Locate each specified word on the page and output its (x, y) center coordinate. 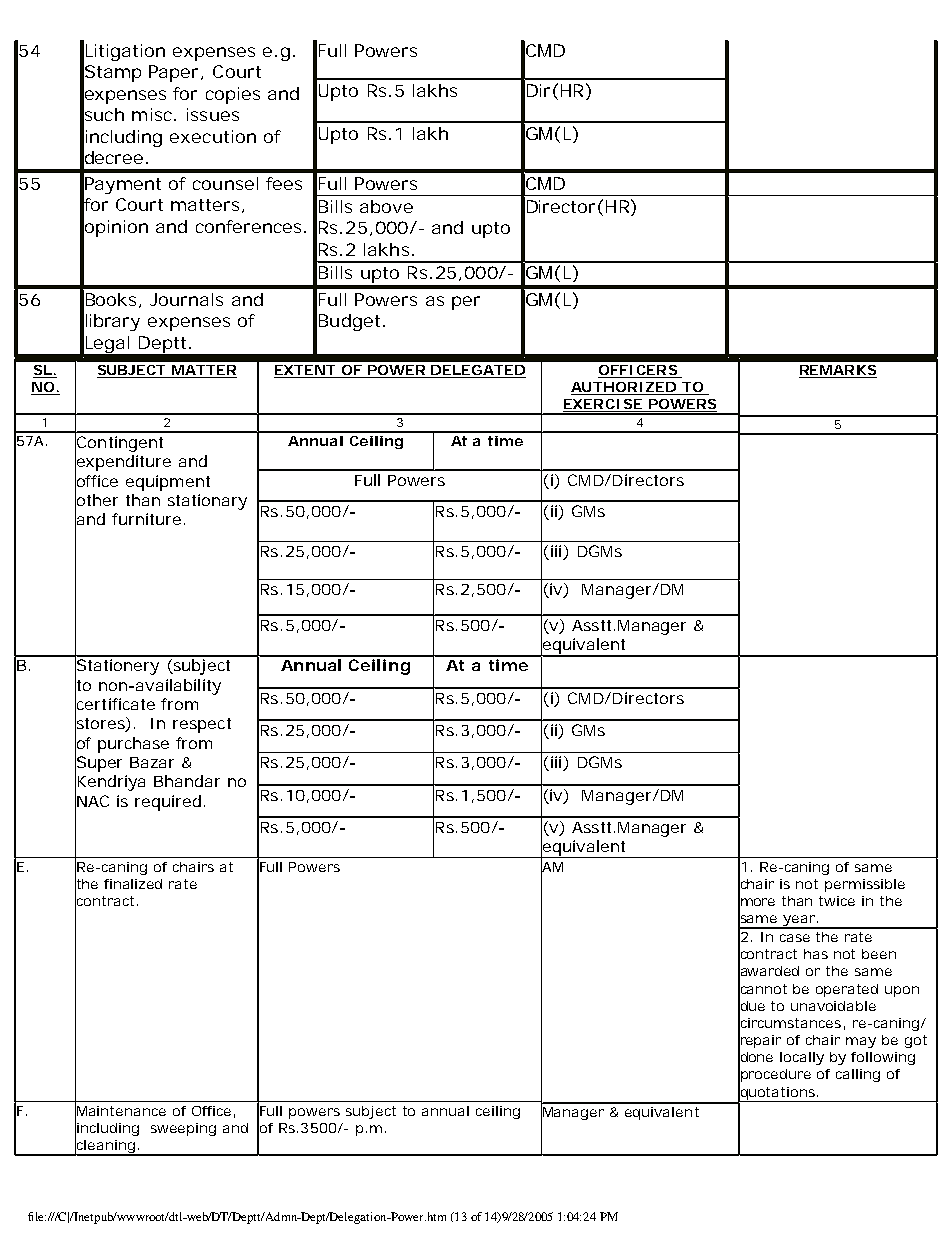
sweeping (183, 1129)
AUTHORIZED (624, 388)
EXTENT (305, 371)
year (799, 922)
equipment (168, 483)
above (386, 206)
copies (233, 95)
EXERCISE (603, 405)
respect (202, 725)
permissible (865, 885)
